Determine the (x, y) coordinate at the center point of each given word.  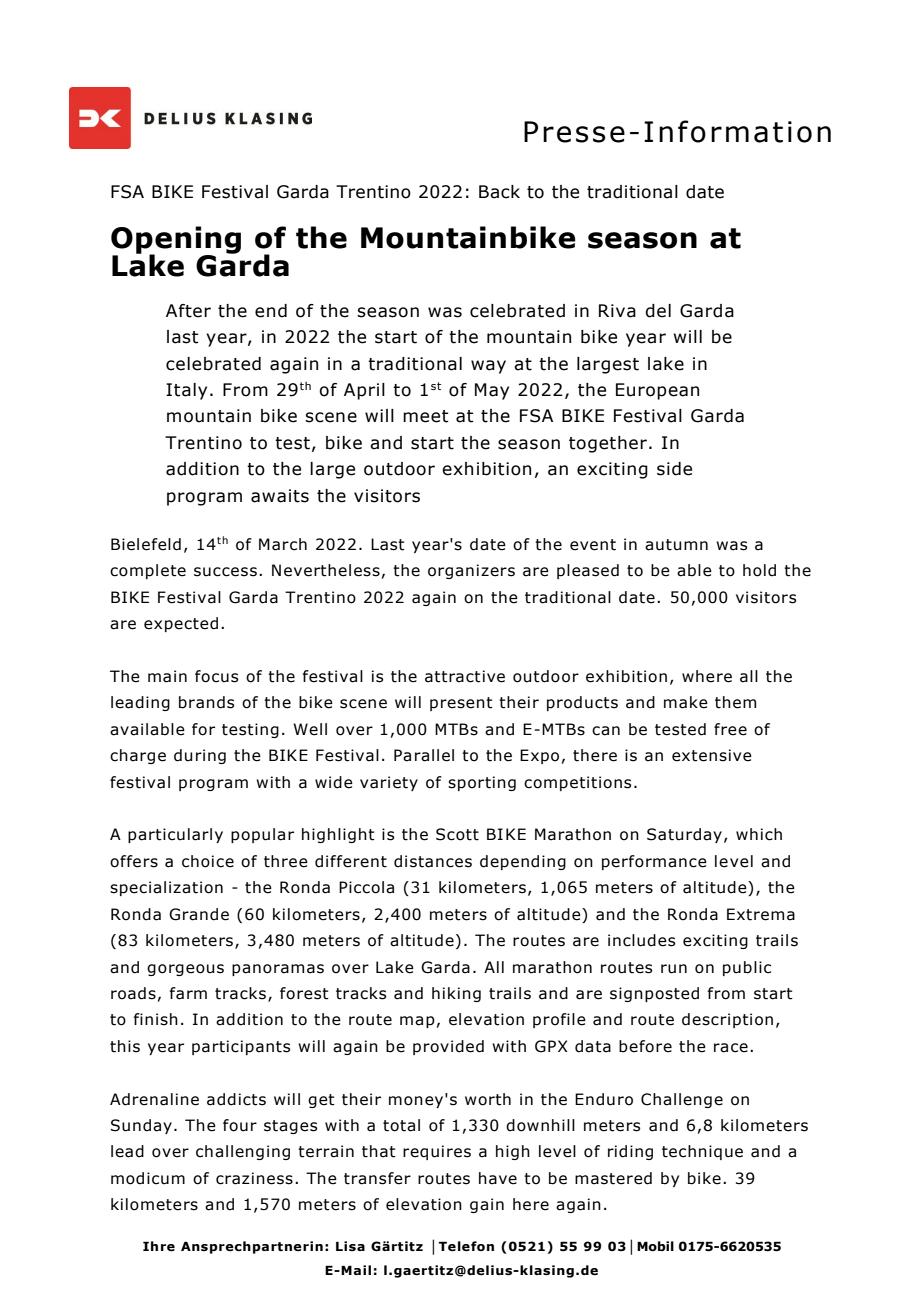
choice (208, 861)
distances (433, 861)
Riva (617, 311)
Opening (176, 241)
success (225, 572)
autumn (676, 545)
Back (499, 192)
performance (654, 862)
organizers (471, 571)
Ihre (159, 1246)
